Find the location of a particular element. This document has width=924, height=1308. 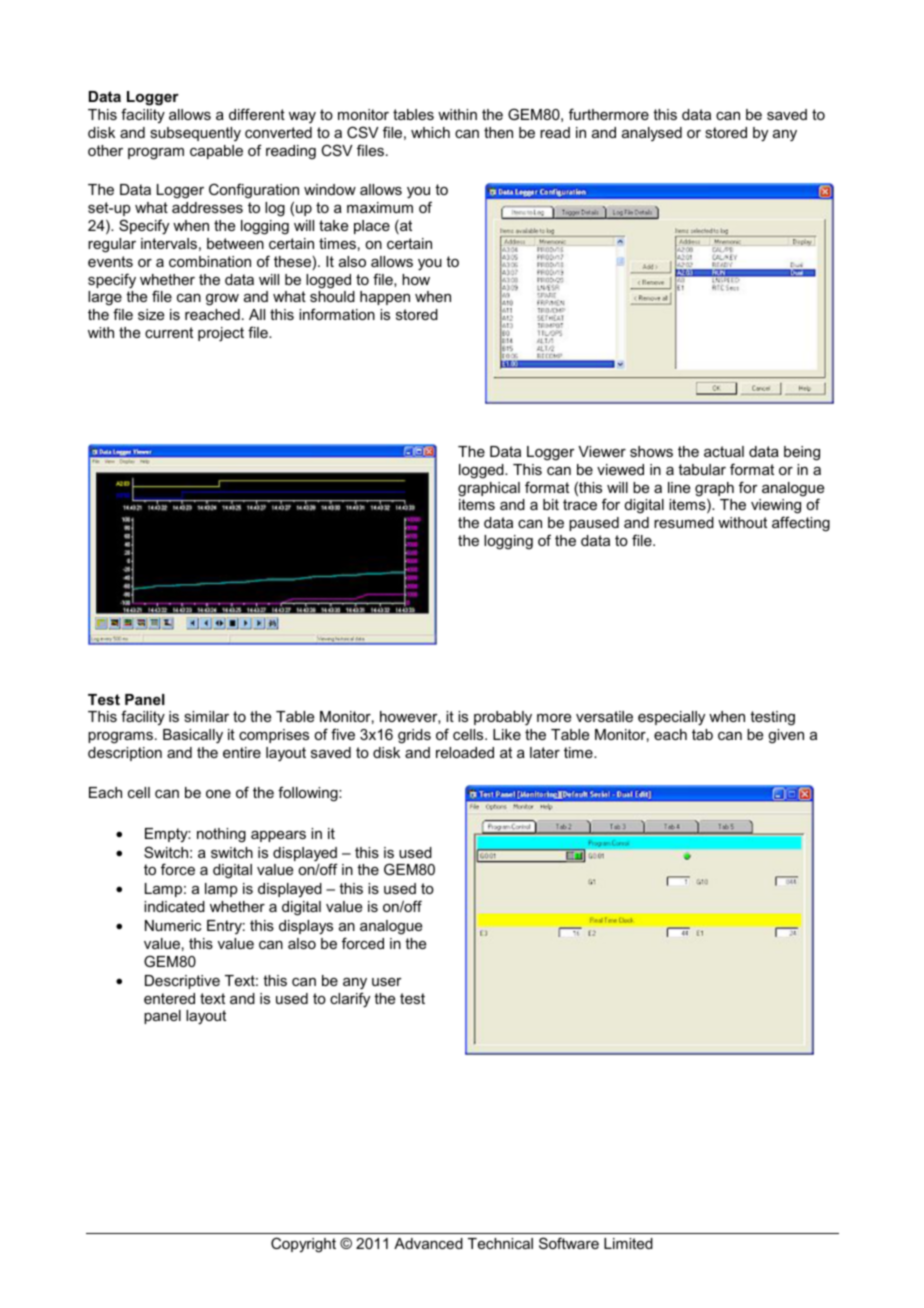

project is located at coordinates (221, 334).
